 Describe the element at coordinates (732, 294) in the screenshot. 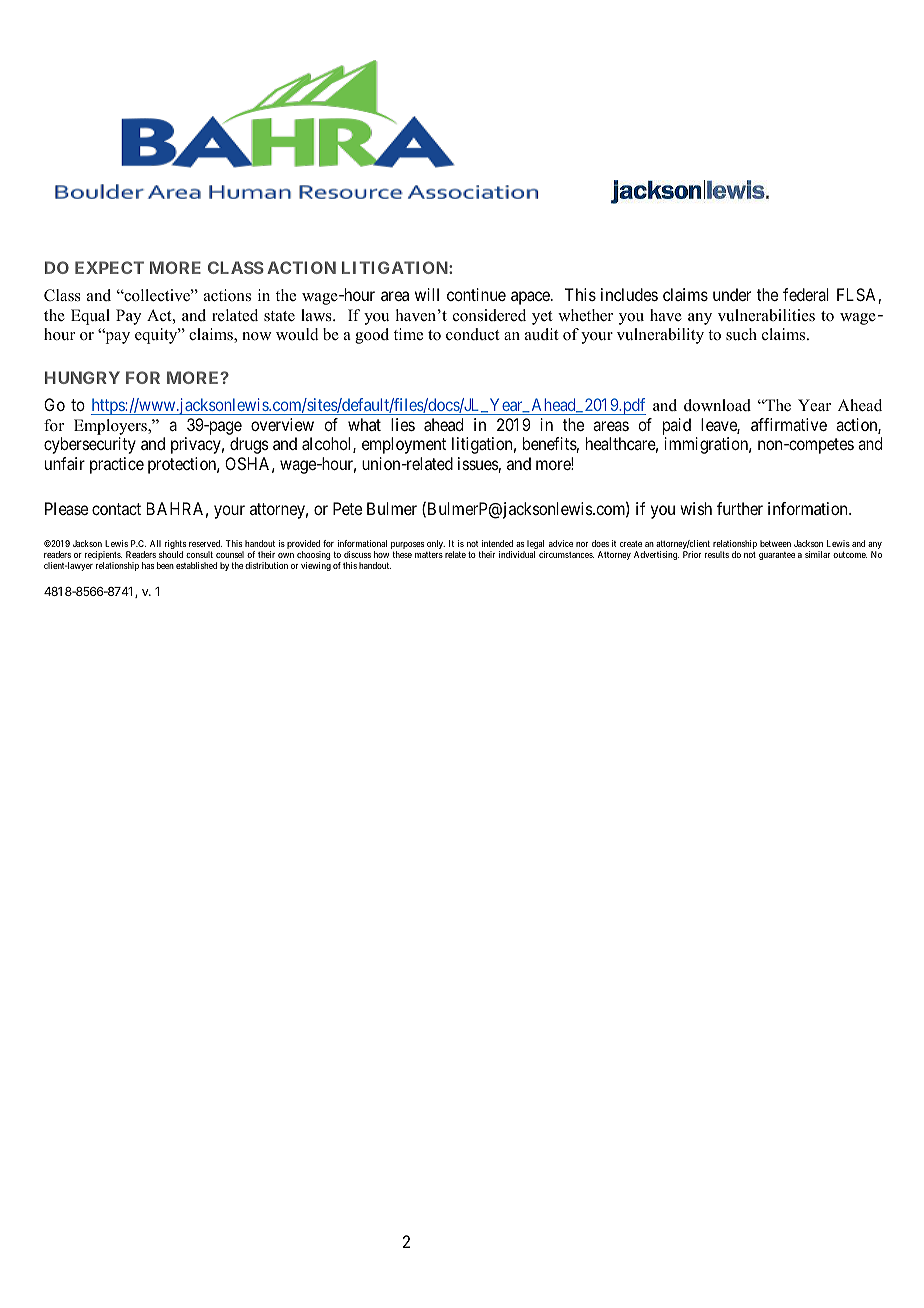

I see `under` at that location.
